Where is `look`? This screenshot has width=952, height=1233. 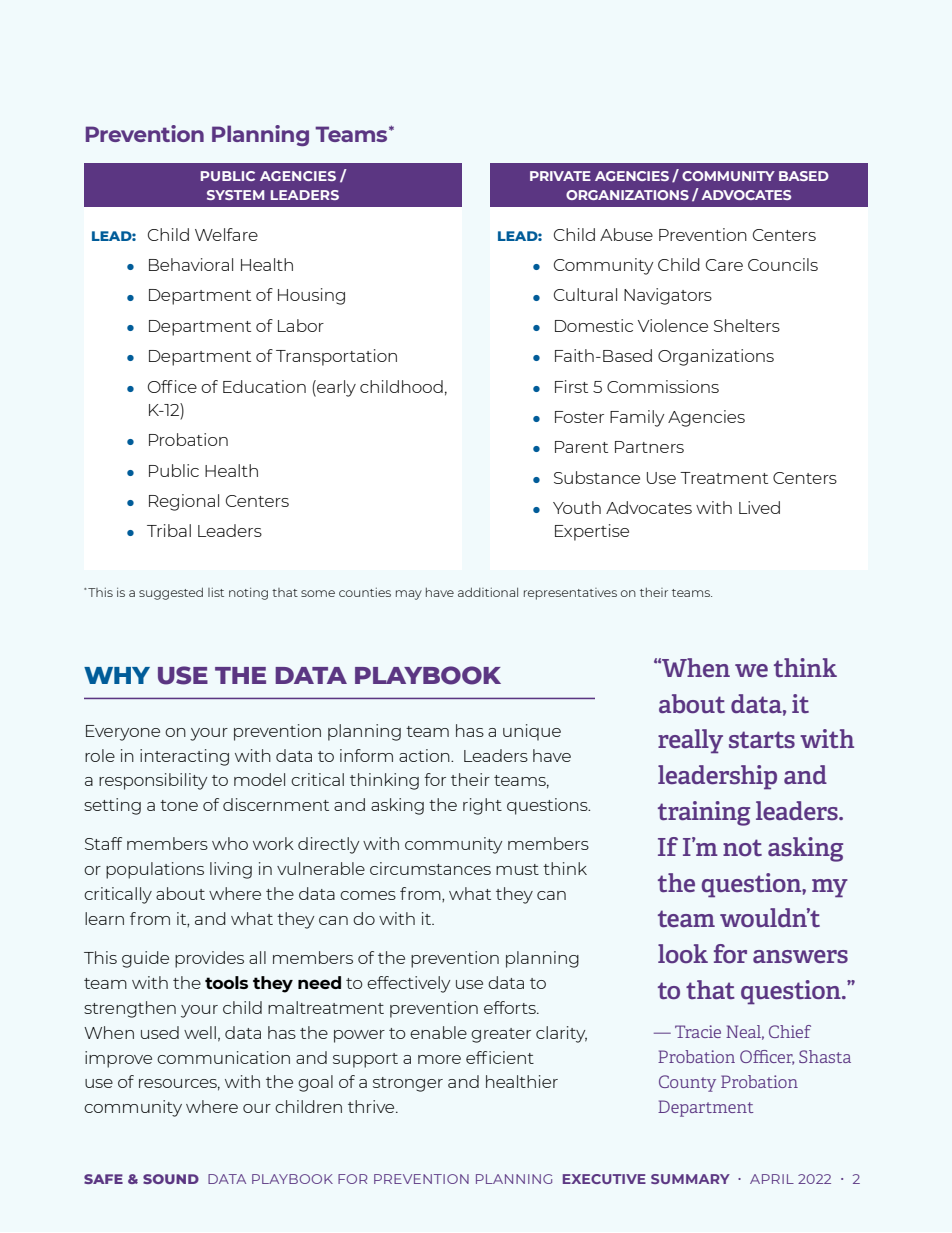 look is located at coordinates (683, 953).
